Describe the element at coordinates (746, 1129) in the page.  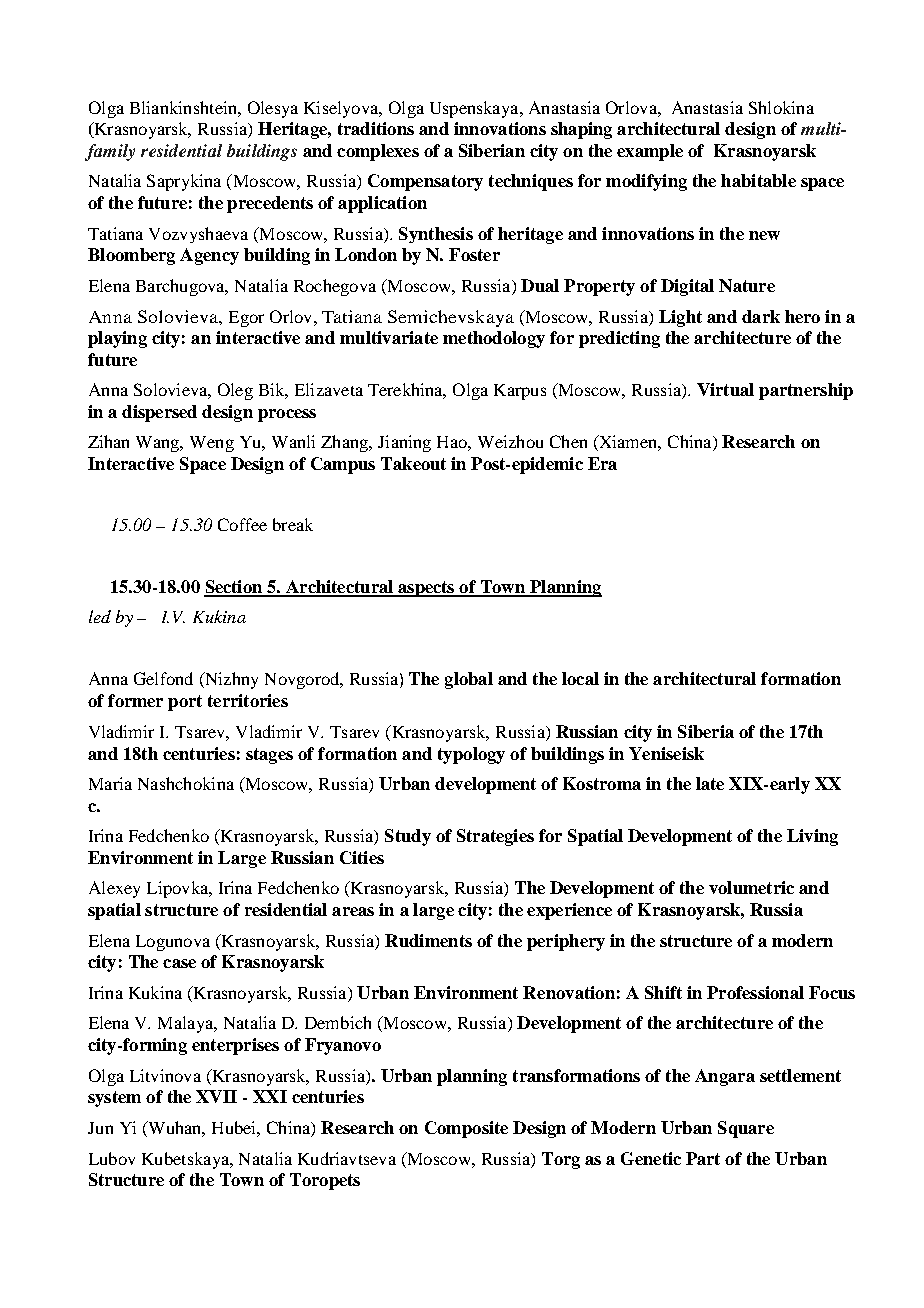
I see `Square` at that location.
